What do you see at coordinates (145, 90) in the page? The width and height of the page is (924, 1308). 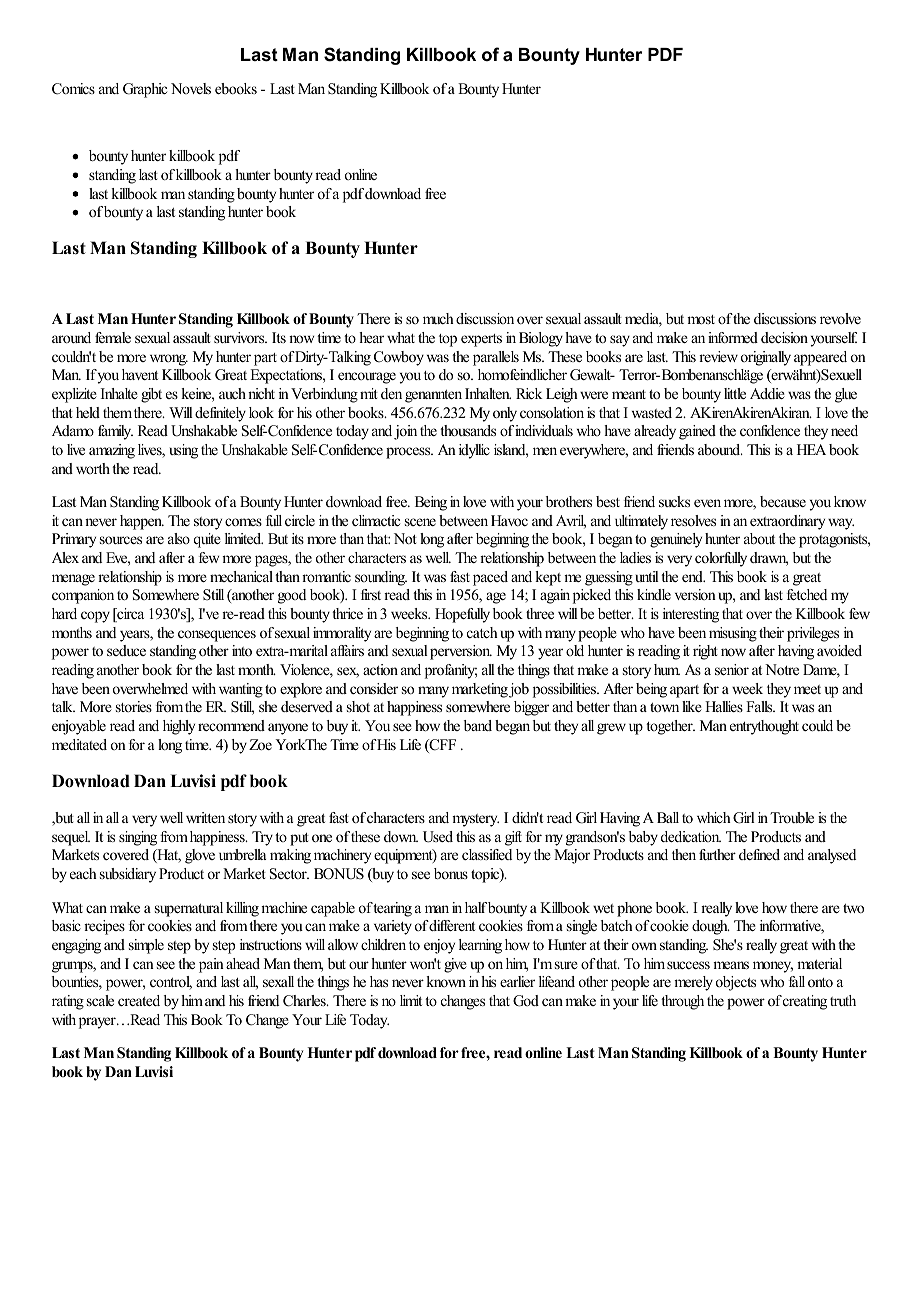 I see `Graphic` at bounding box center [145, 90].
